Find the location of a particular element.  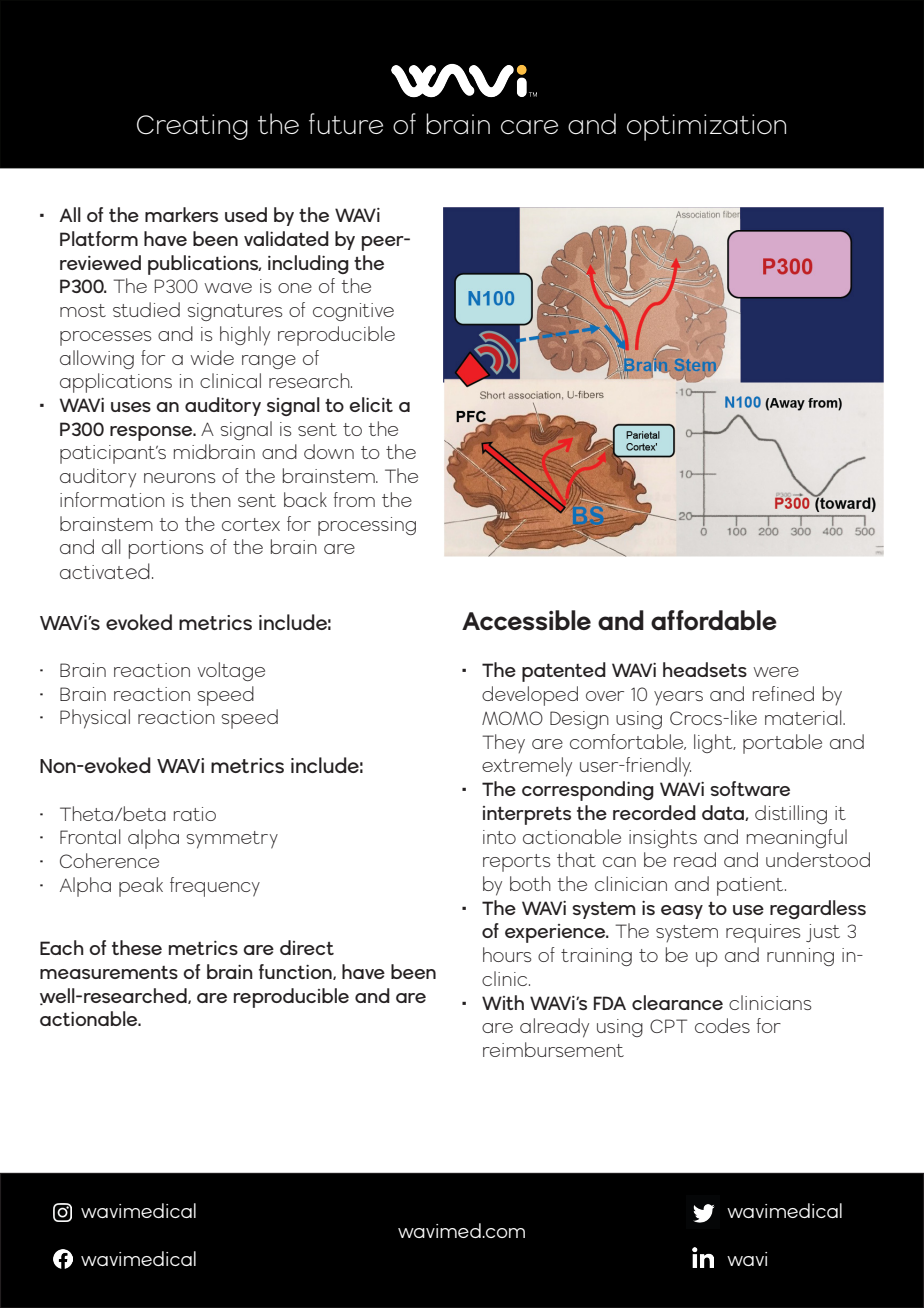

care is located at coordinates (529, 127).
